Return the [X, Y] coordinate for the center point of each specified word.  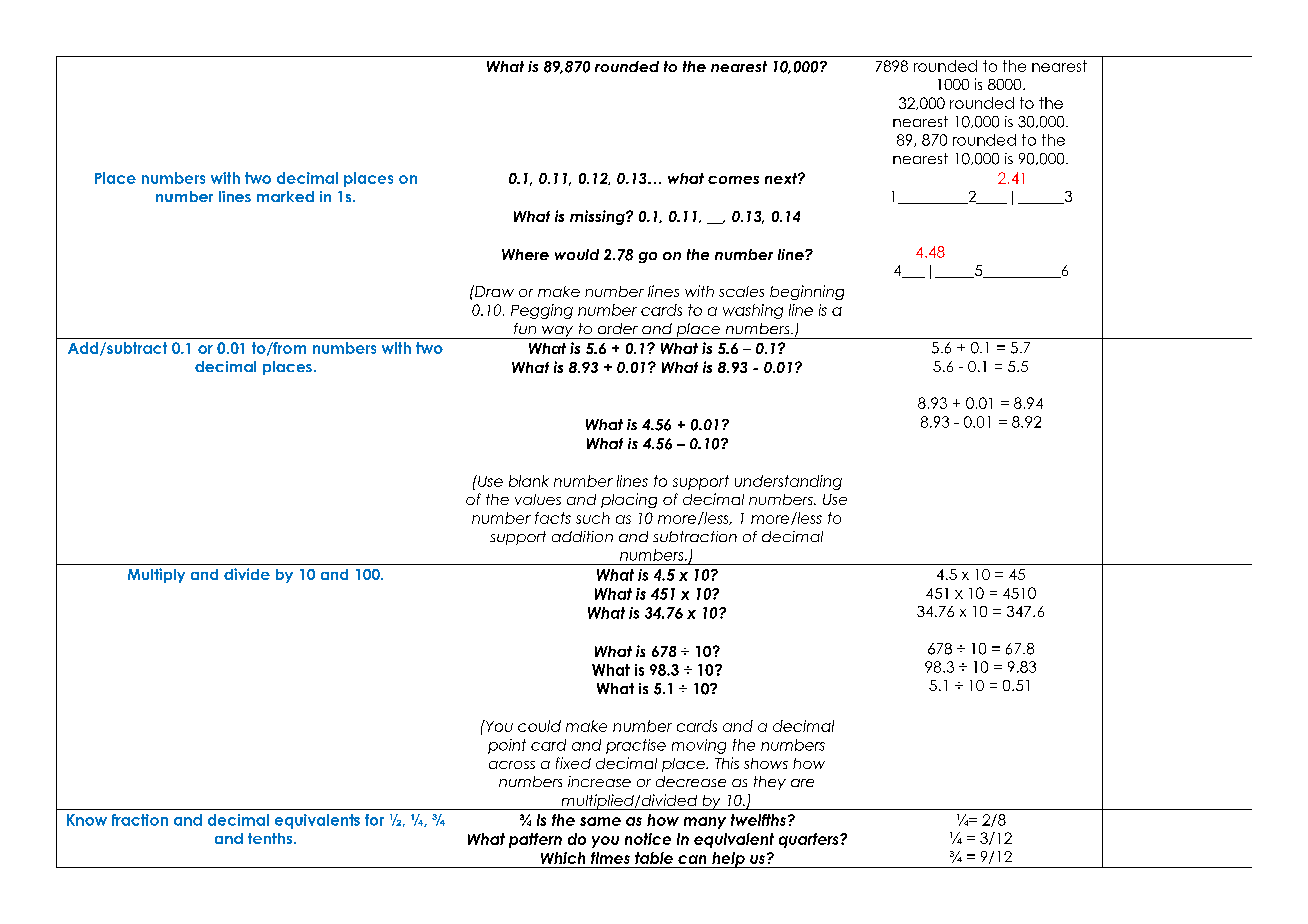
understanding [788, 482]
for [374, 820]
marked [285, 196]
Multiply [156, 575]
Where [525, 254]
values [538, 499]
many [705, 823]
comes [733, 180]
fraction [140, 820]
